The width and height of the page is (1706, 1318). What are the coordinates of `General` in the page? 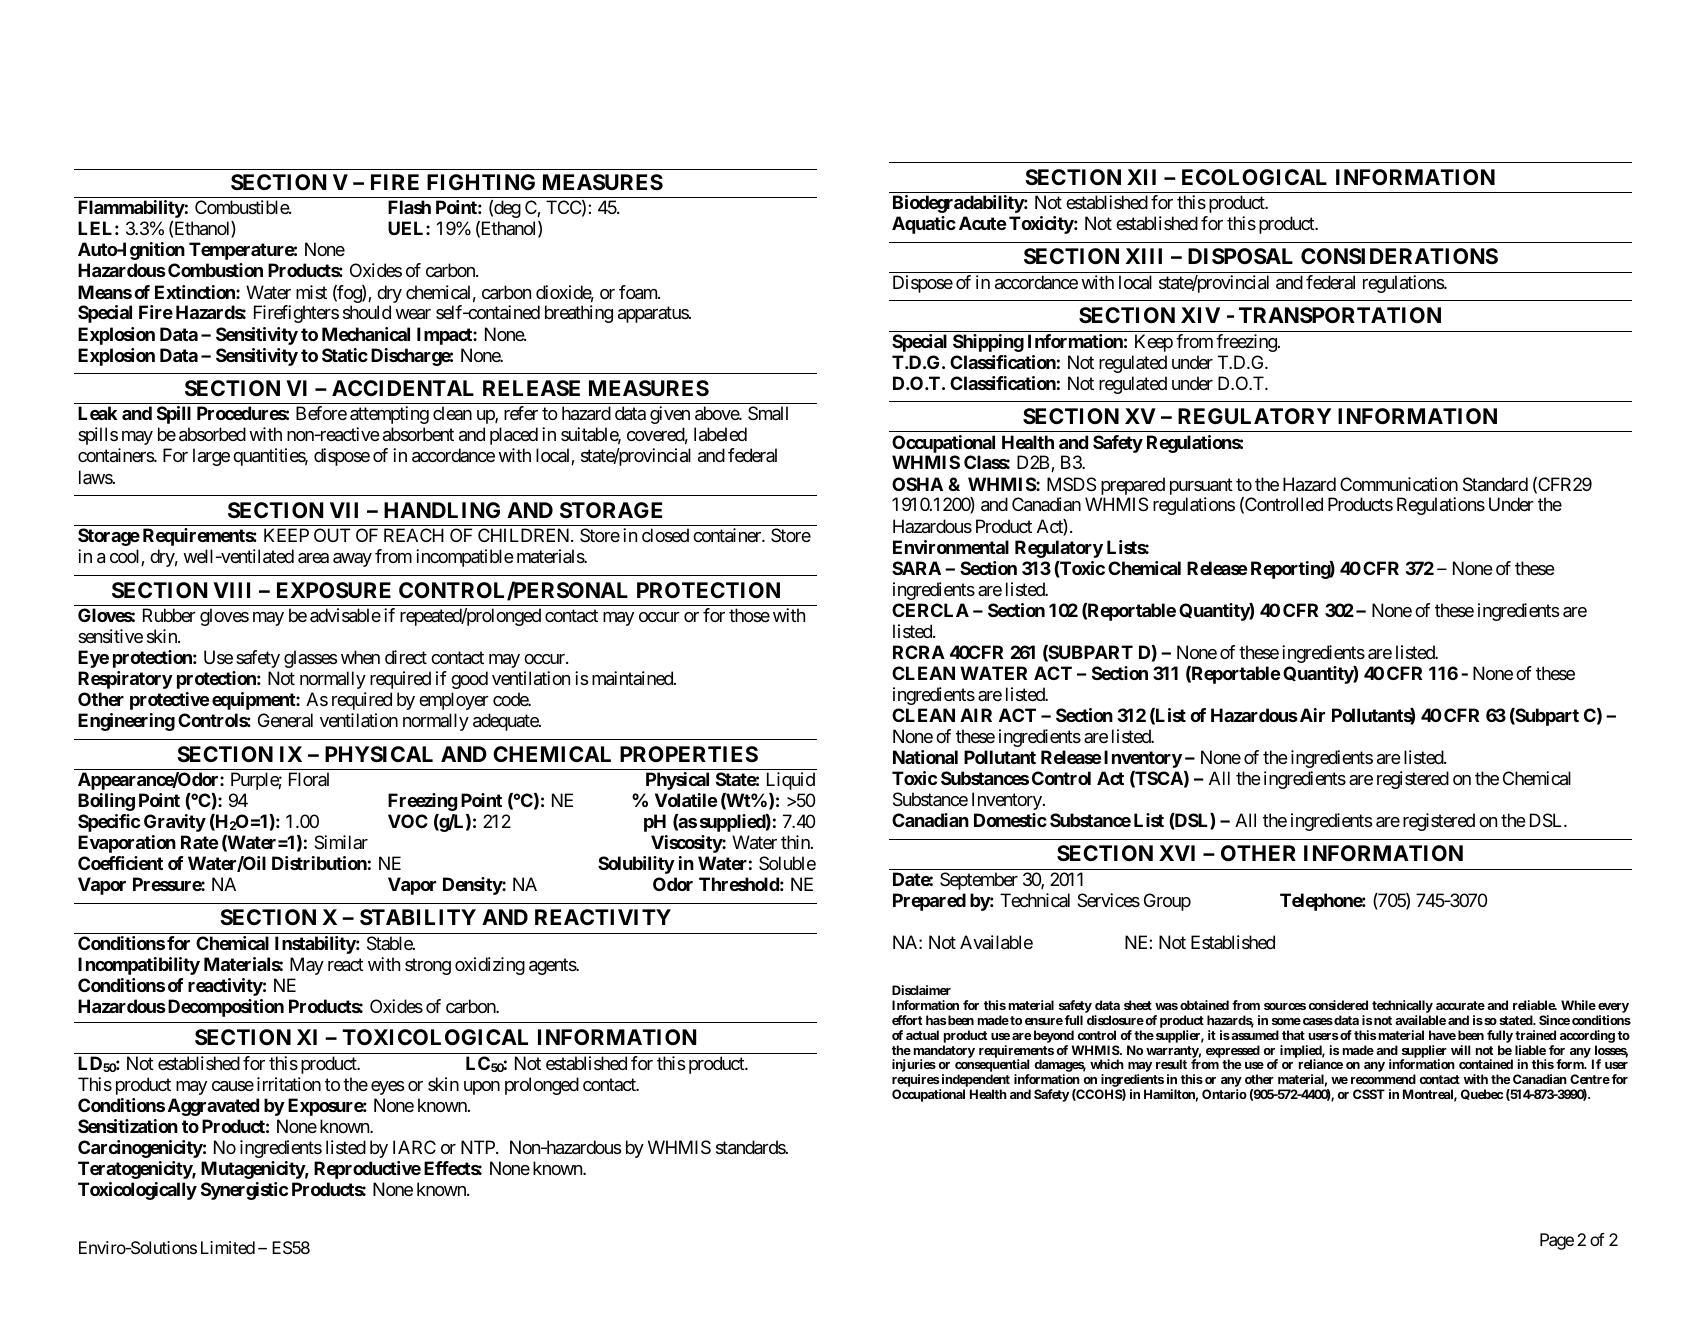 It's located at (285, 720).
